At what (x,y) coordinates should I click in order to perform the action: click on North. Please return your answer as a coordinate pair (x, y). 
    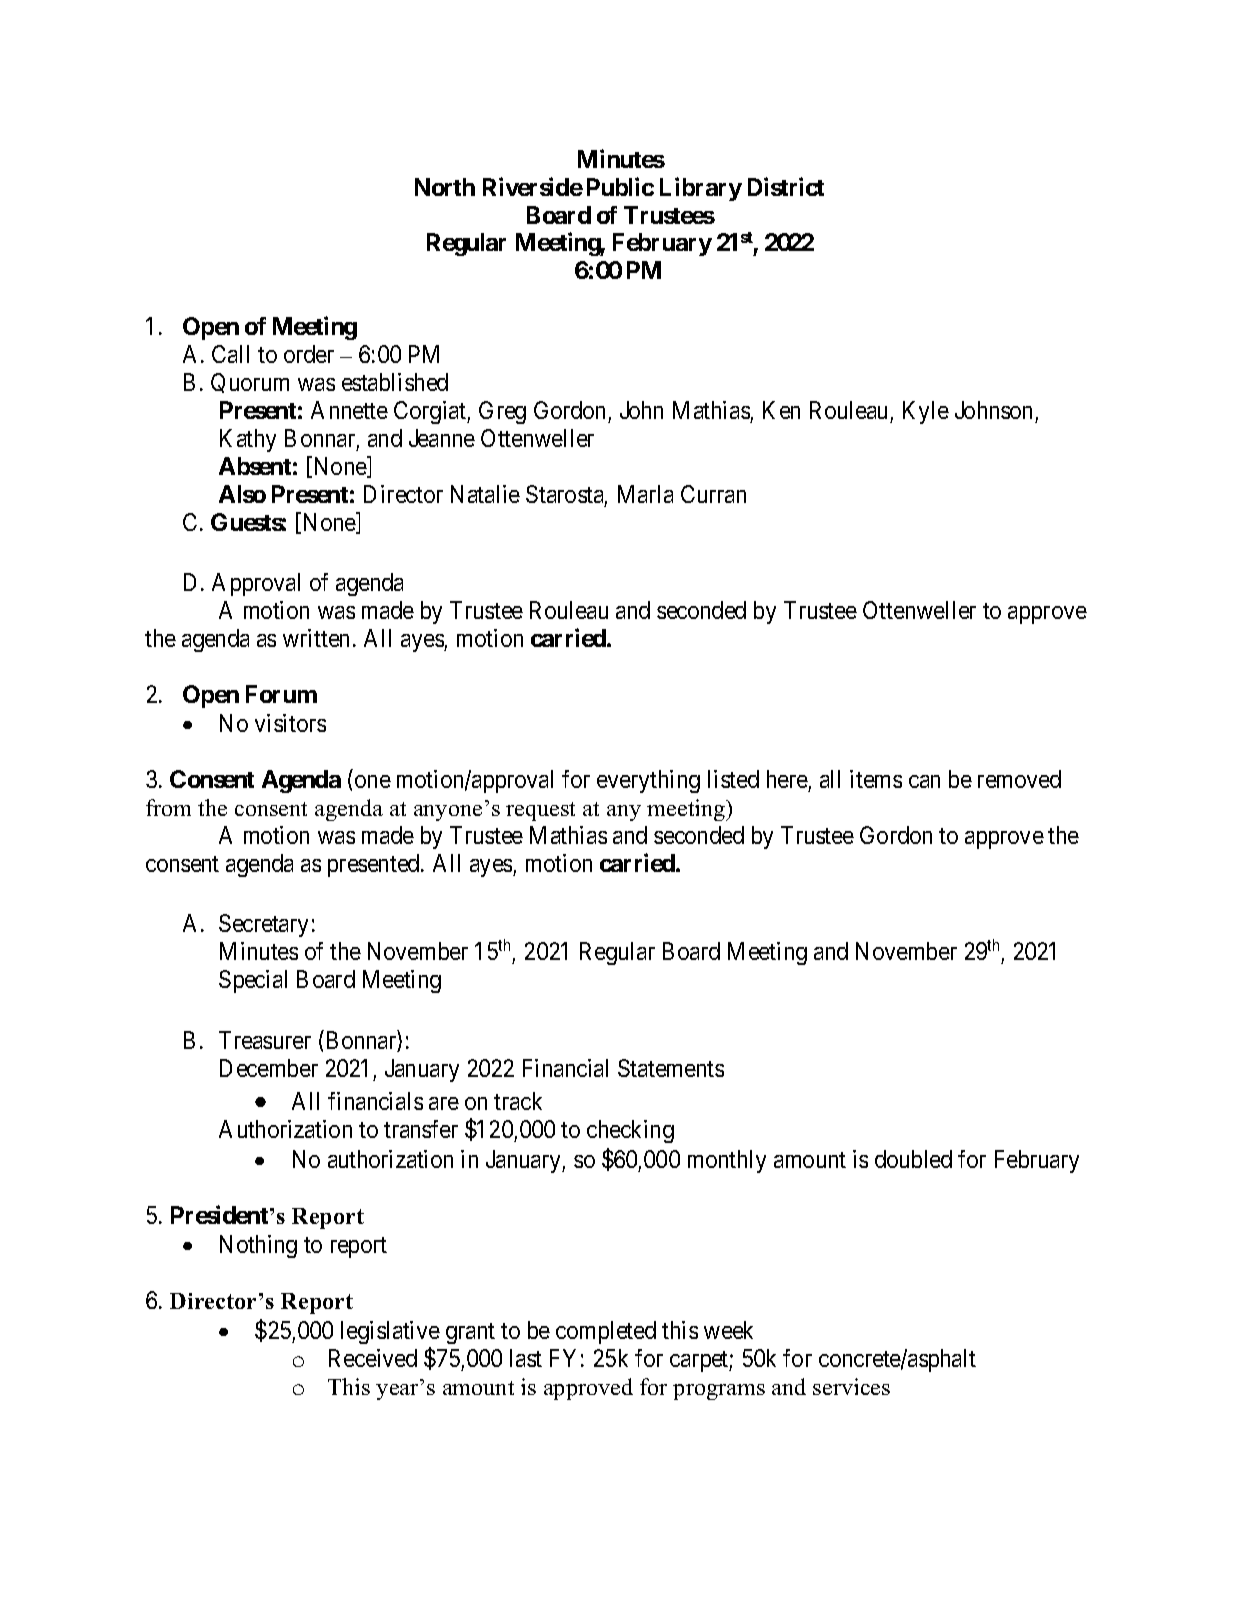
    Looking at the image, I should click on (445, 187).
